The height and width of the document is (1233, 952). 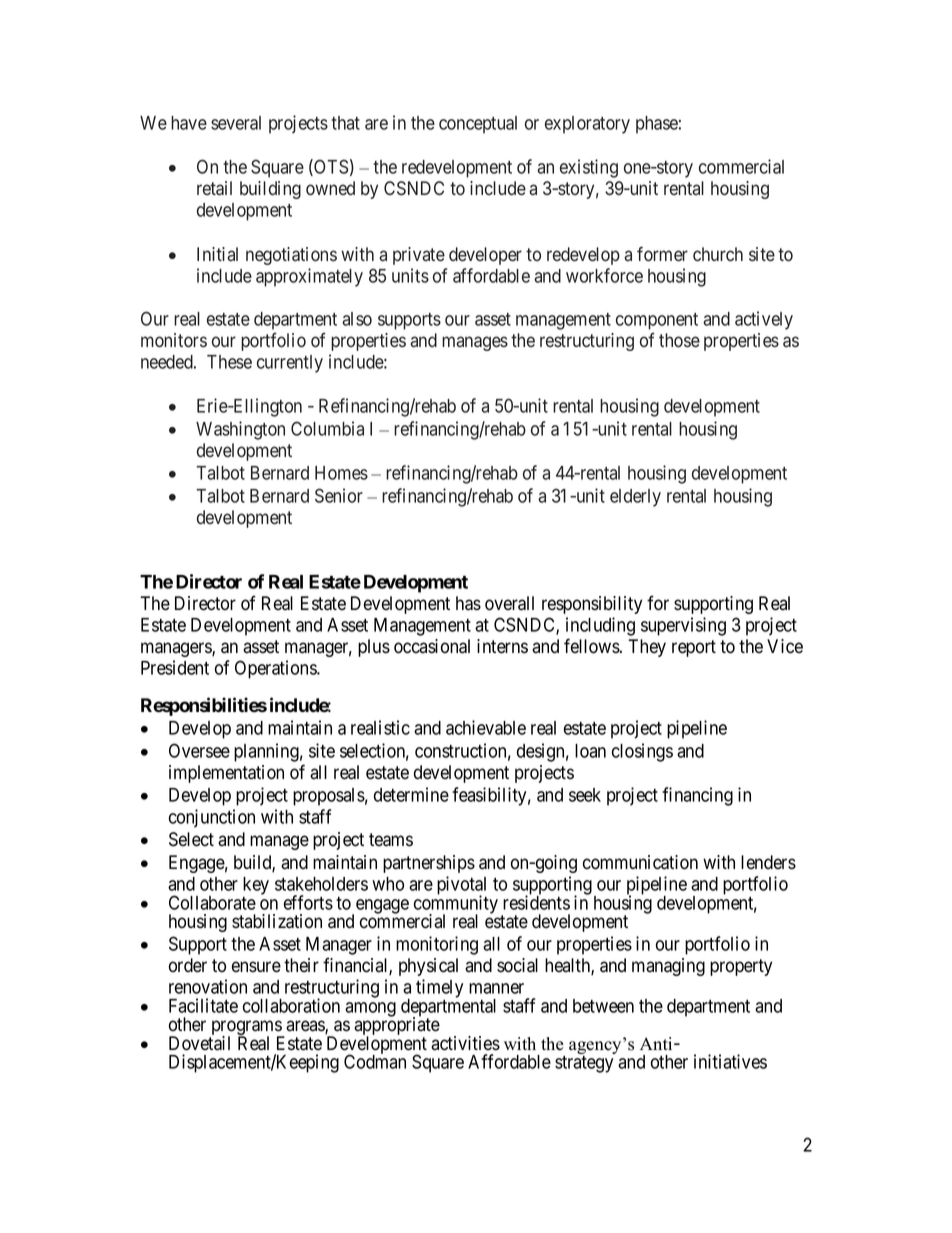 What do you see at coordinates (635, 498) in the document?
I see `elderly` at bounding box center [635, 498].
